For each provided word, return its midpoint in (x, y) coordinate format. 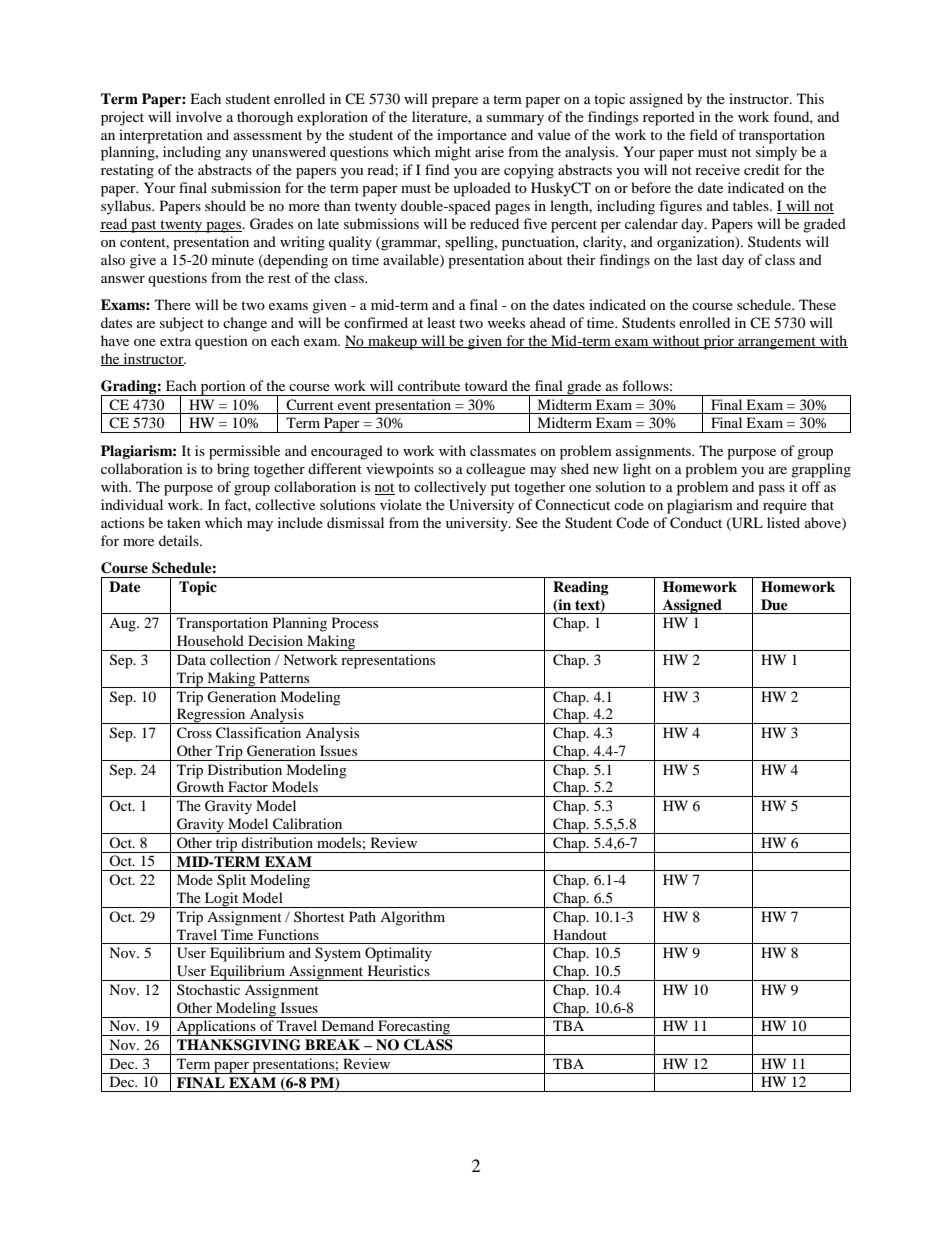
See (527, 522)
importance (472, 136)
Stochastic (208, 989)
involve (199, 116)
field (703, 134)
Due (774, 604)
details (180, 540)
